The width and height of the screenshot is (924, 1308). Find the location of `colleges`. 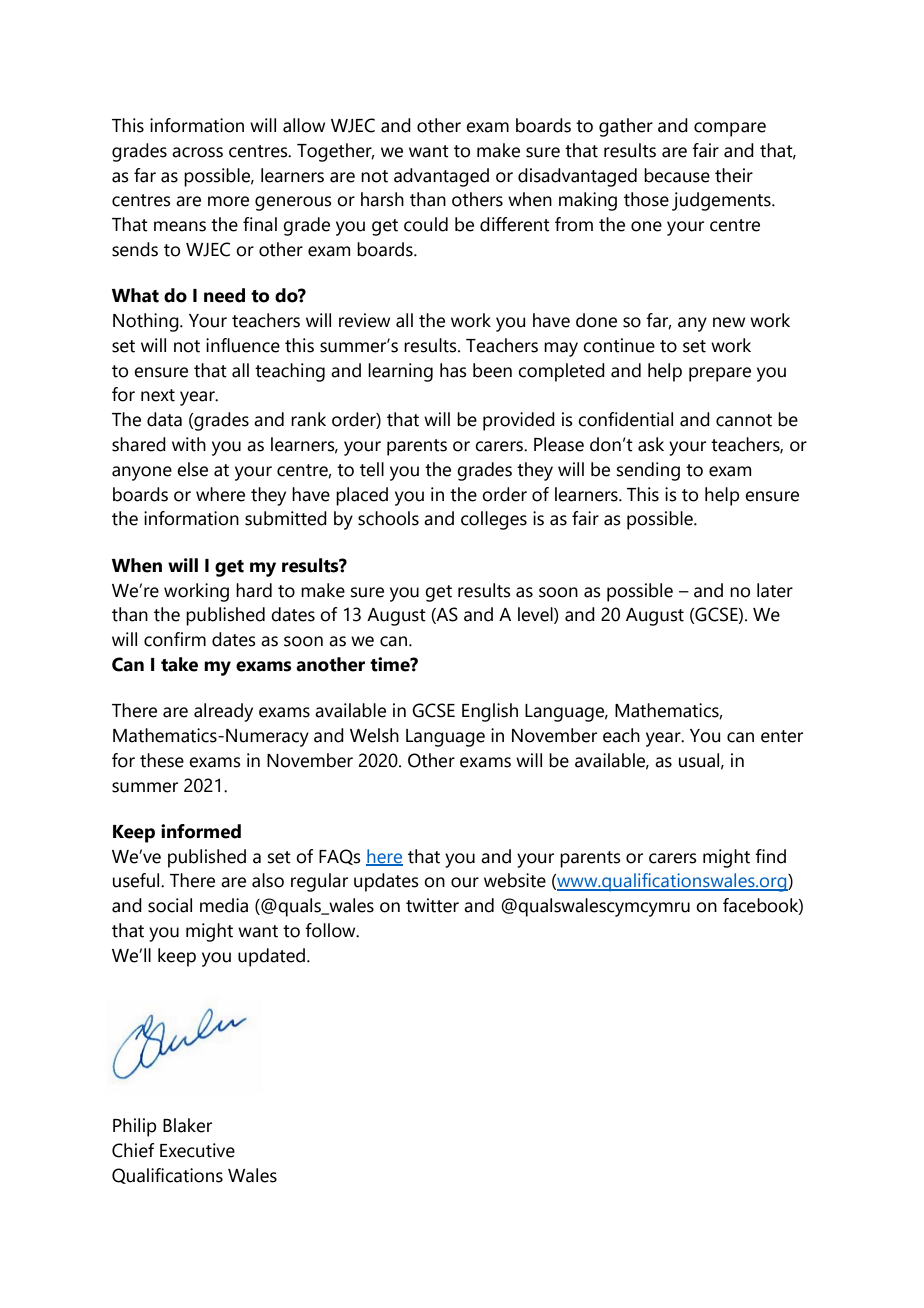

colleges is located at coordinates (494, 520).
